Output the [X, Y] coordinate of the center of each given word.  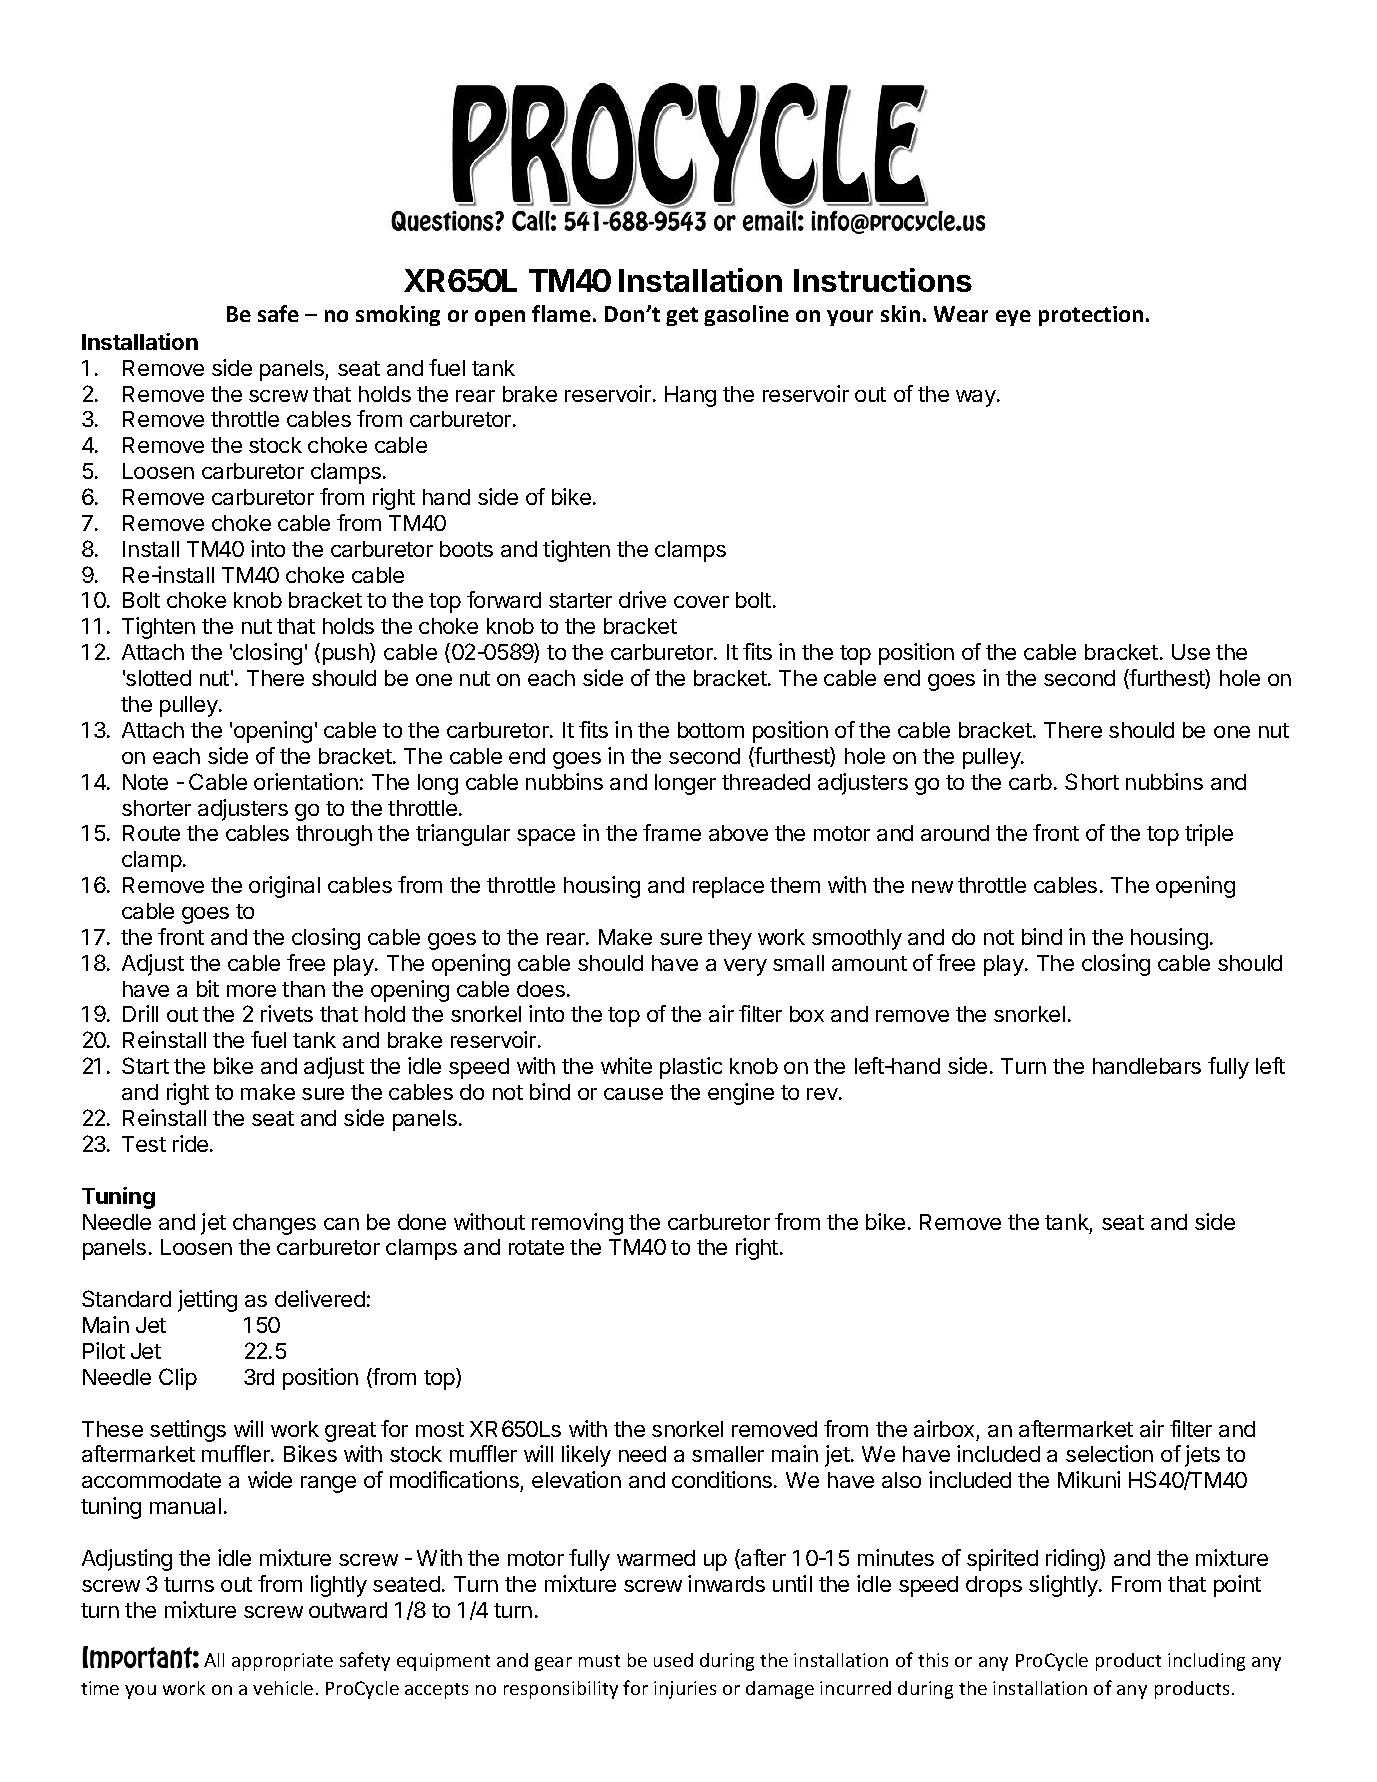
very [745, 967]
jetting [207, 1301]
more [251, 991]
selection [1109, 1453]
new [932, 887]
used [673, 1660]
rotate [536, 1247]
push [347, 654]
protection [1091, 316]
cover [701, 602]
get [682, 316]
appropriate [282, 1662]
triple [1209, 835]
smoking [398, 315]
